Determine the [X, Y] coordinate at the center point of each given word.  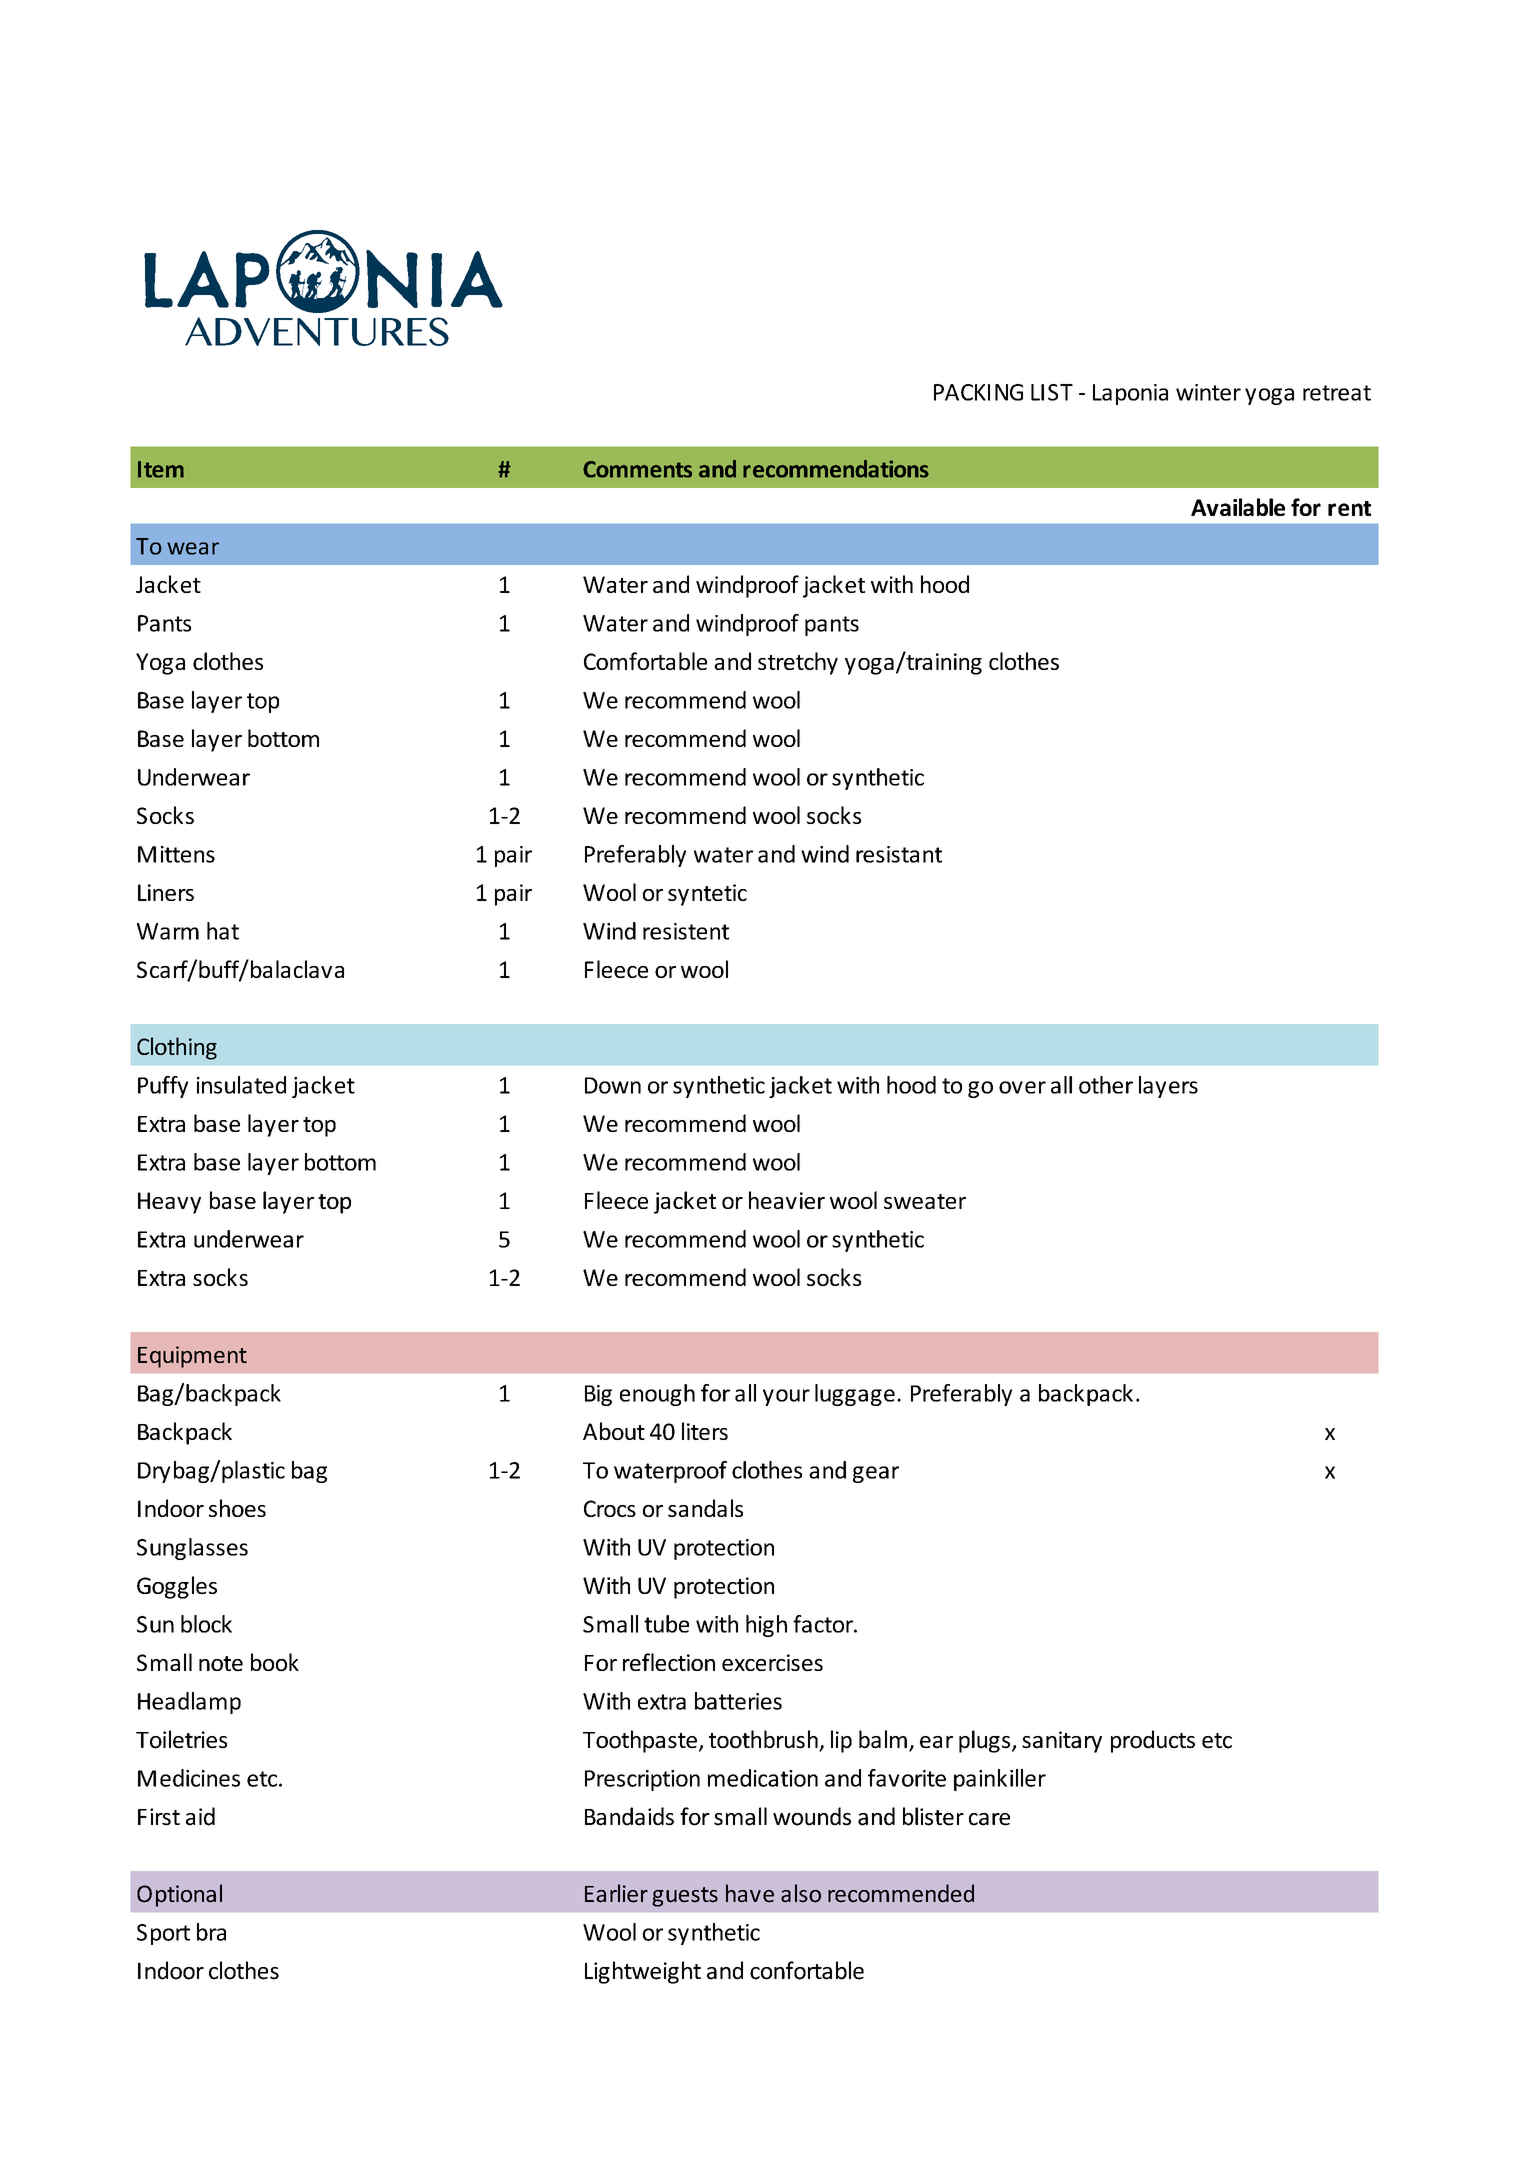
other [1106, 1085]
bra [211, 1932]
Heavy [169, 1203]
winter [1208, 392]
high [766, 1626]
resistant [899, 854]
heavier [787, 1200]
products [1153, 1741]
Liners [166, 892]
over [1022, 1087]
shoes [237, 1508]
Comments [637, 469]
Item [161, 469]
